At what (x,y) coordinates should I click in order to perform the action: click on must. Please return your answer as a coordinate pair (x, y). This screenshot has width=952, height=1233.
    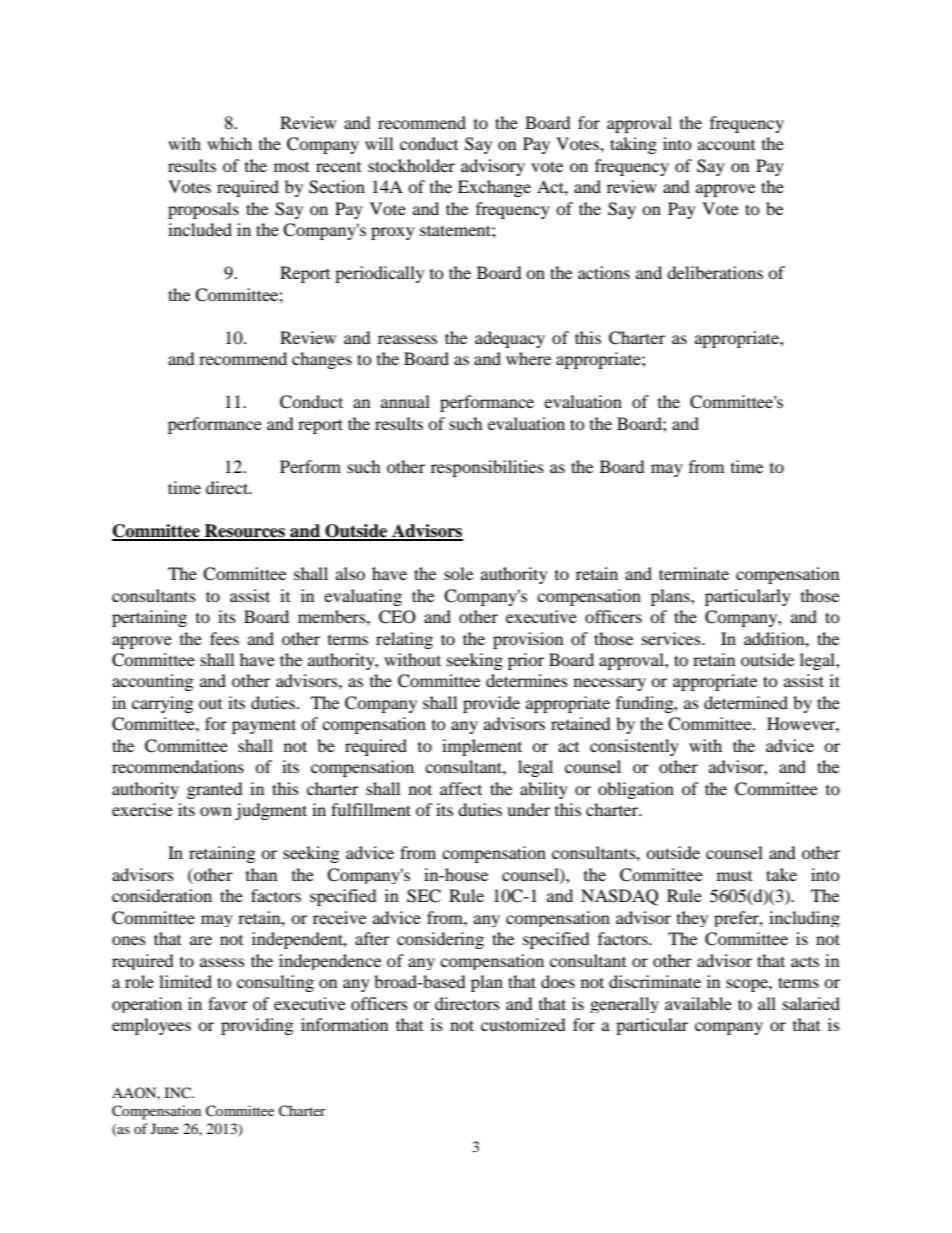
    Looking at the image, I should click on (734, 876).
